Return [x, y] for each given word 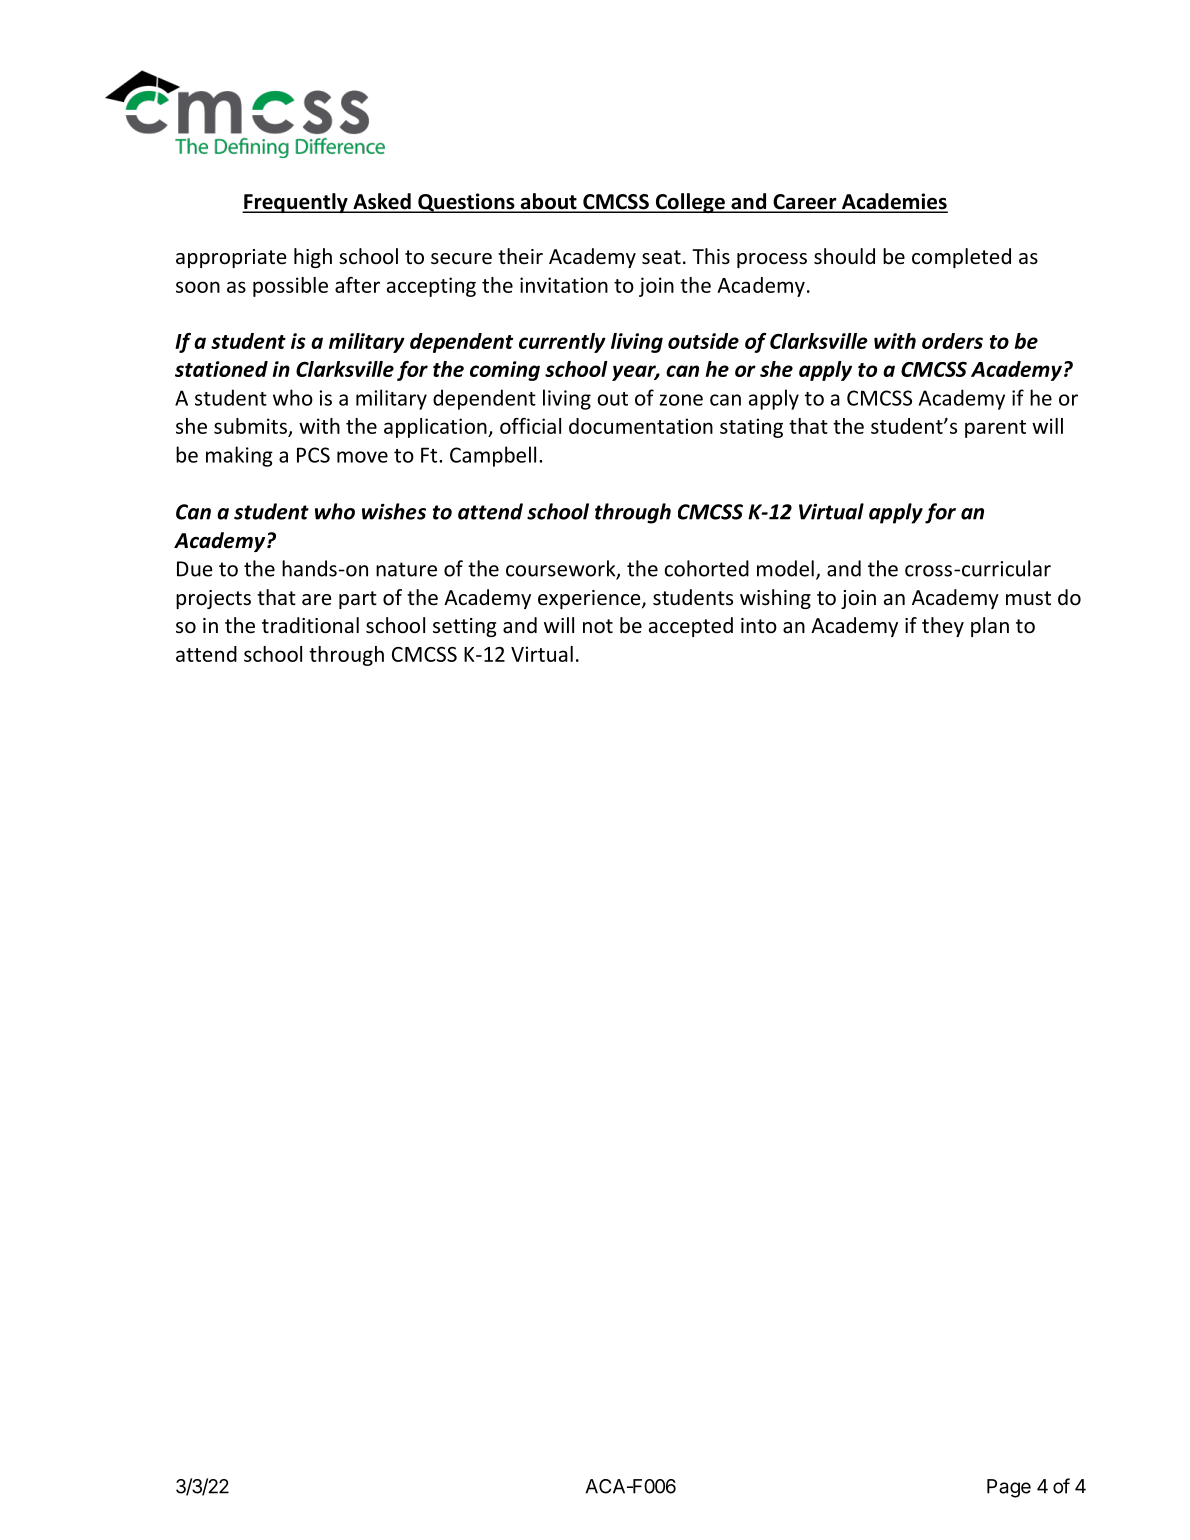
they [943, 627]
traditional [310, 625]
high [313, 258]
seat [661, 257]
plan [990, 627]
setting [464, 627]
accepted [691, 627]
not [598, 626]
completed [961, 258]
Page [1009, 1488]
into [759, 625]
